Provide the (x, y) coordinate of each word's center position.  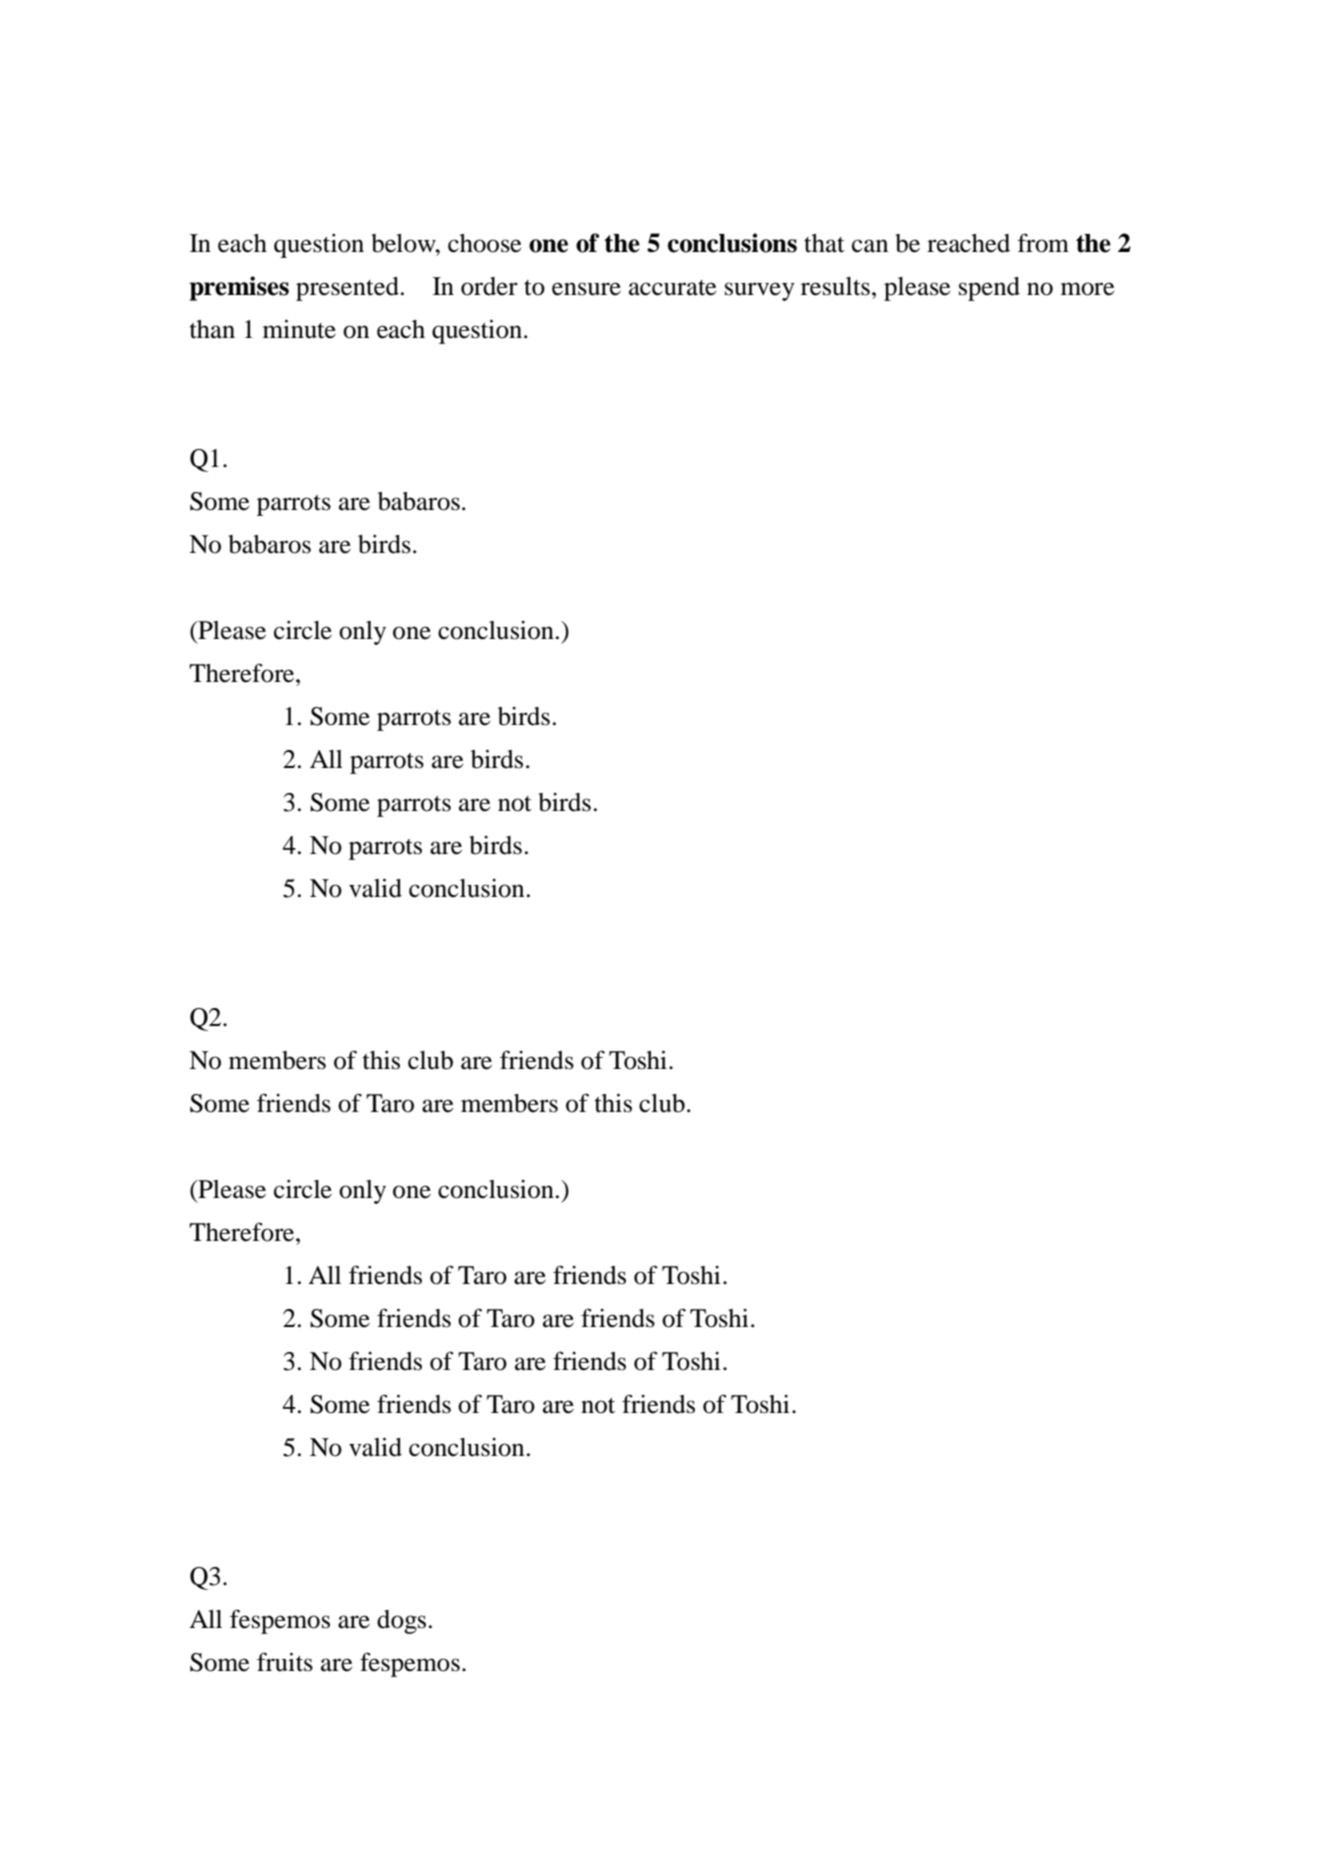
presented (347, 289)
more (1087, 289)
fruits (285, 1662)
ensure (586, 289)
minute (299, 329)
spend (989, 289)
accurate (672, 288)
